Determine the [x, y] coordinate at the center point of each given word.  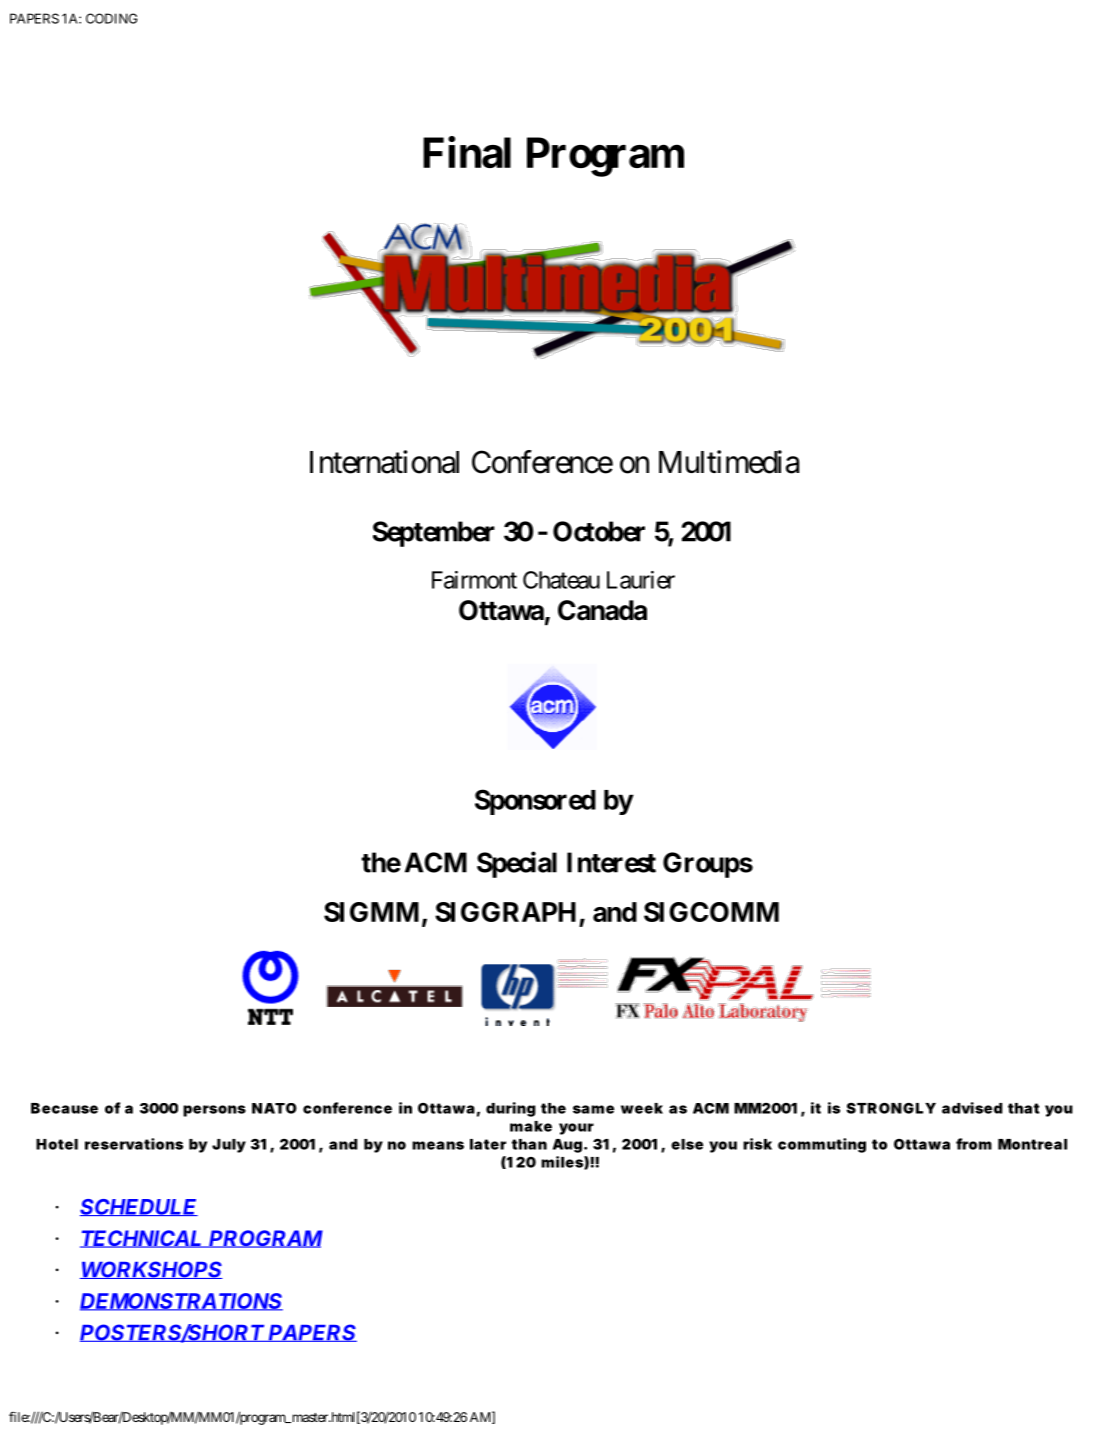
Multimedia [729, 462]
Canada [602, 610]
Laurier [641, 580]
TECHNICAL [142, 1239]
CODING [111, 18]
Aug [567, 1146]
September [434, 534]
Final [467, 152]
